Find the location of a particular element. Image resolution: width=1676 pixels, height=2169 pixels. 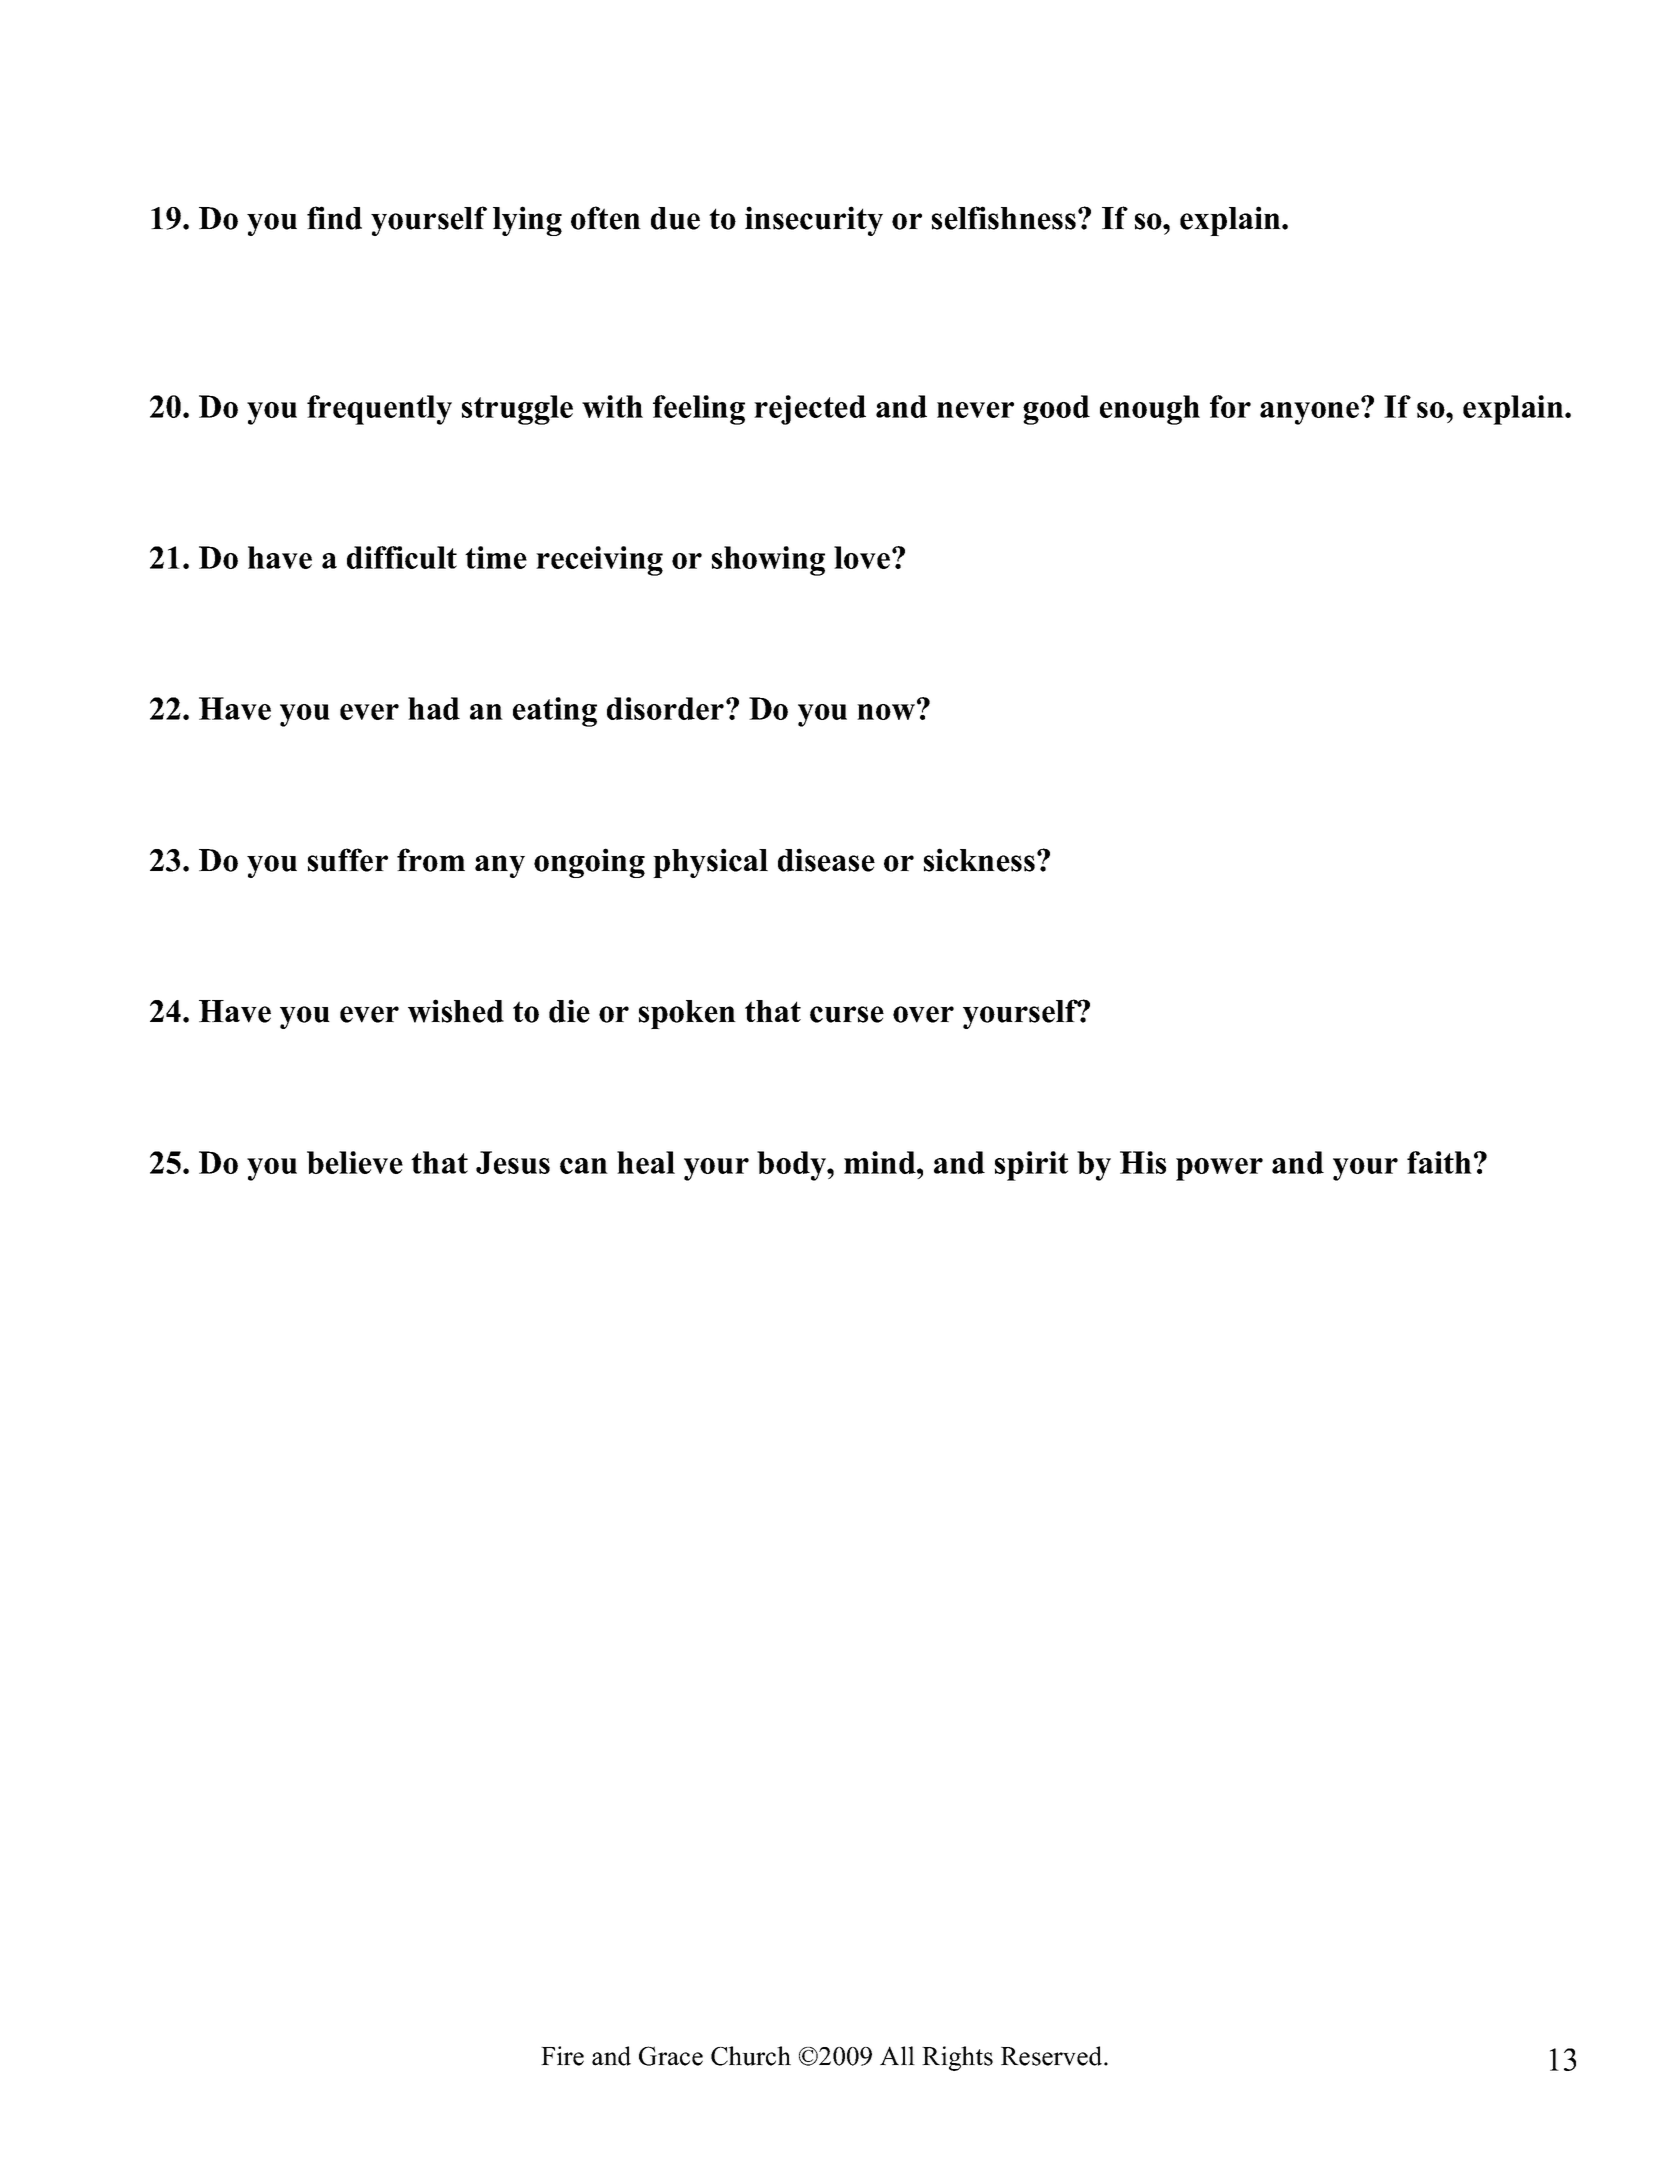

All is located at coordinates (897, 2055).
